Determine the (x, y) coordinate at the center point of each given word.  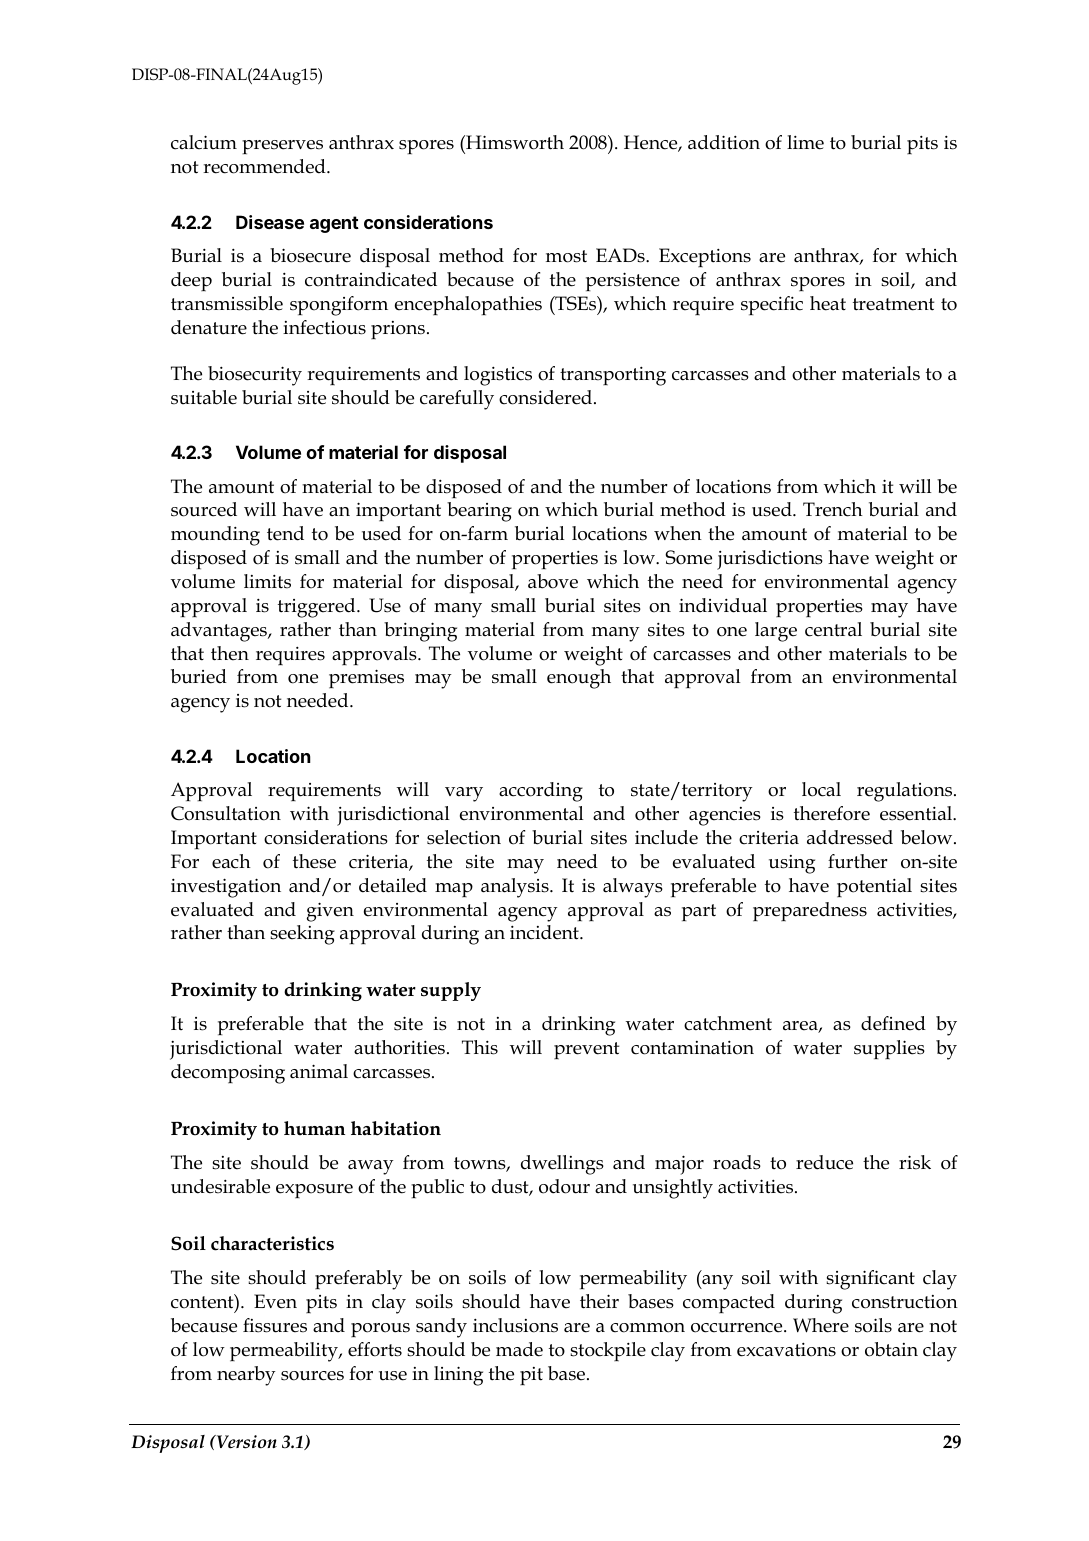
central (833, 629)
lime (805, 142)
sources (312, 1376)
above (553, 581)
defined (893, 1023)
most (566, 256)
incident (545, 932)
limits (267, 581)
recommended (265, 166)
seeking (302, 935)
